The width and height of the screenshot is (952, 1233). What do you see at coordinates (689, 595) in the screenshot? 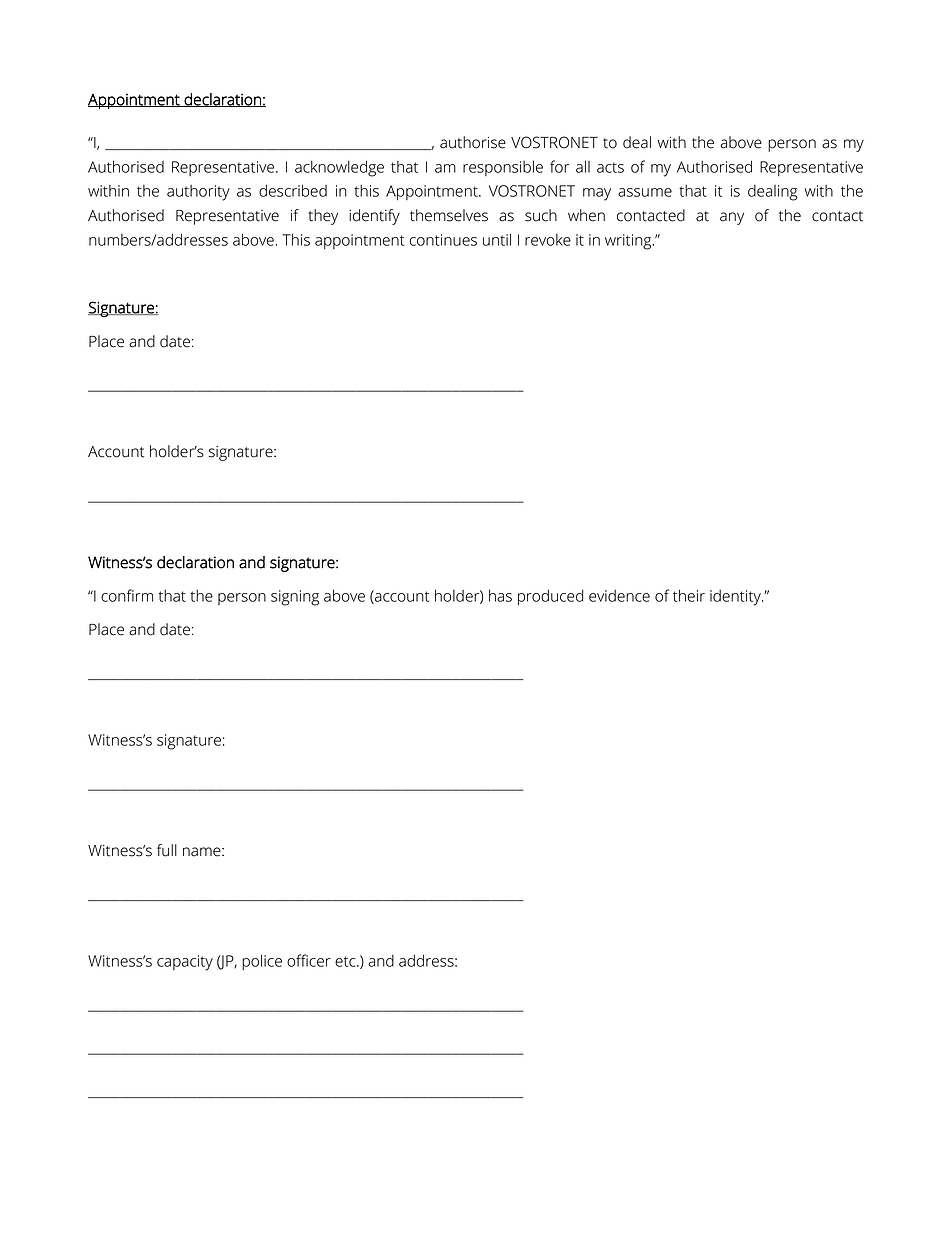
I see `their` at bounding box center [689, 595].
